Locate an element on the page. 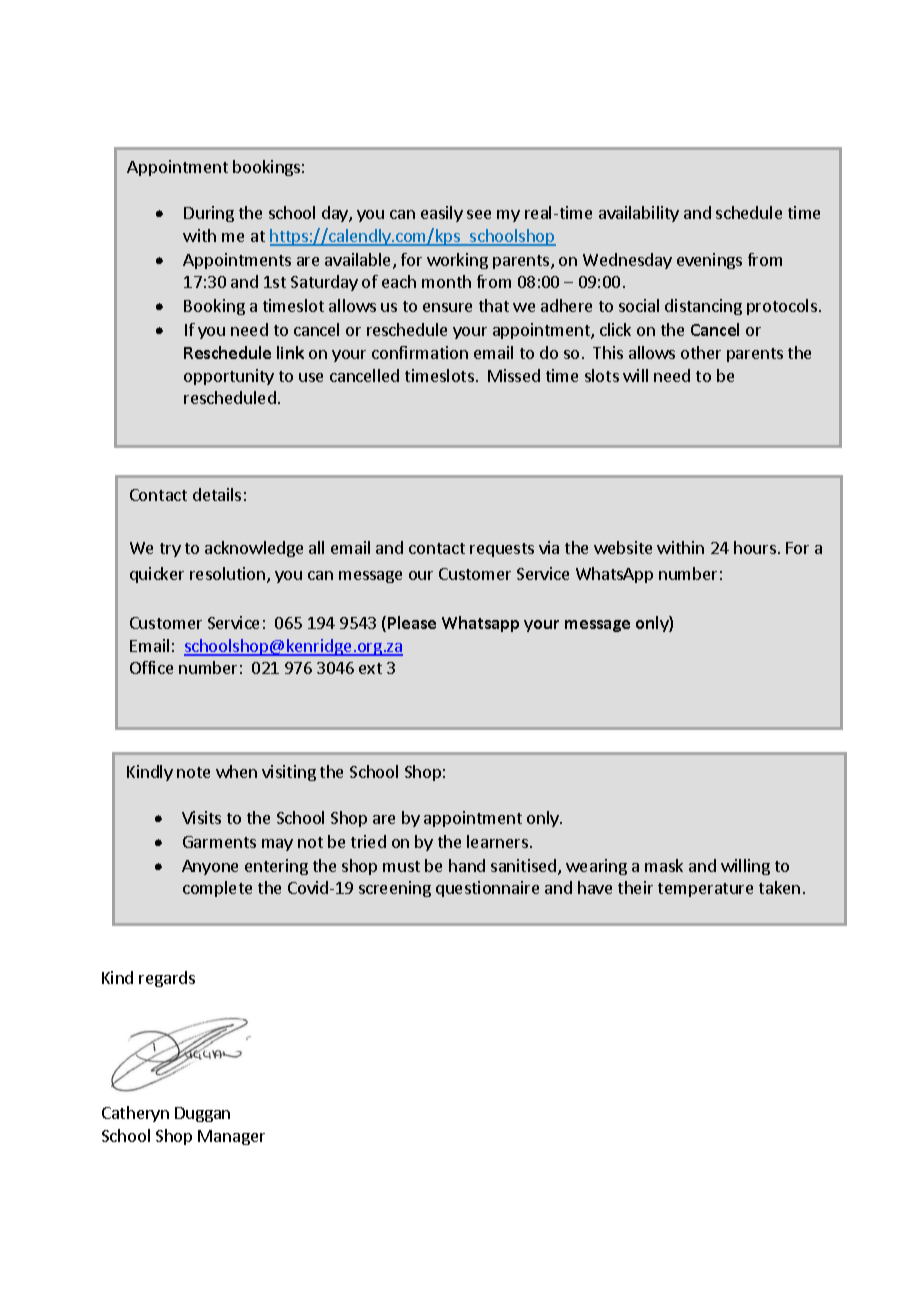  Manager is located at coordinates (231, 1137).
